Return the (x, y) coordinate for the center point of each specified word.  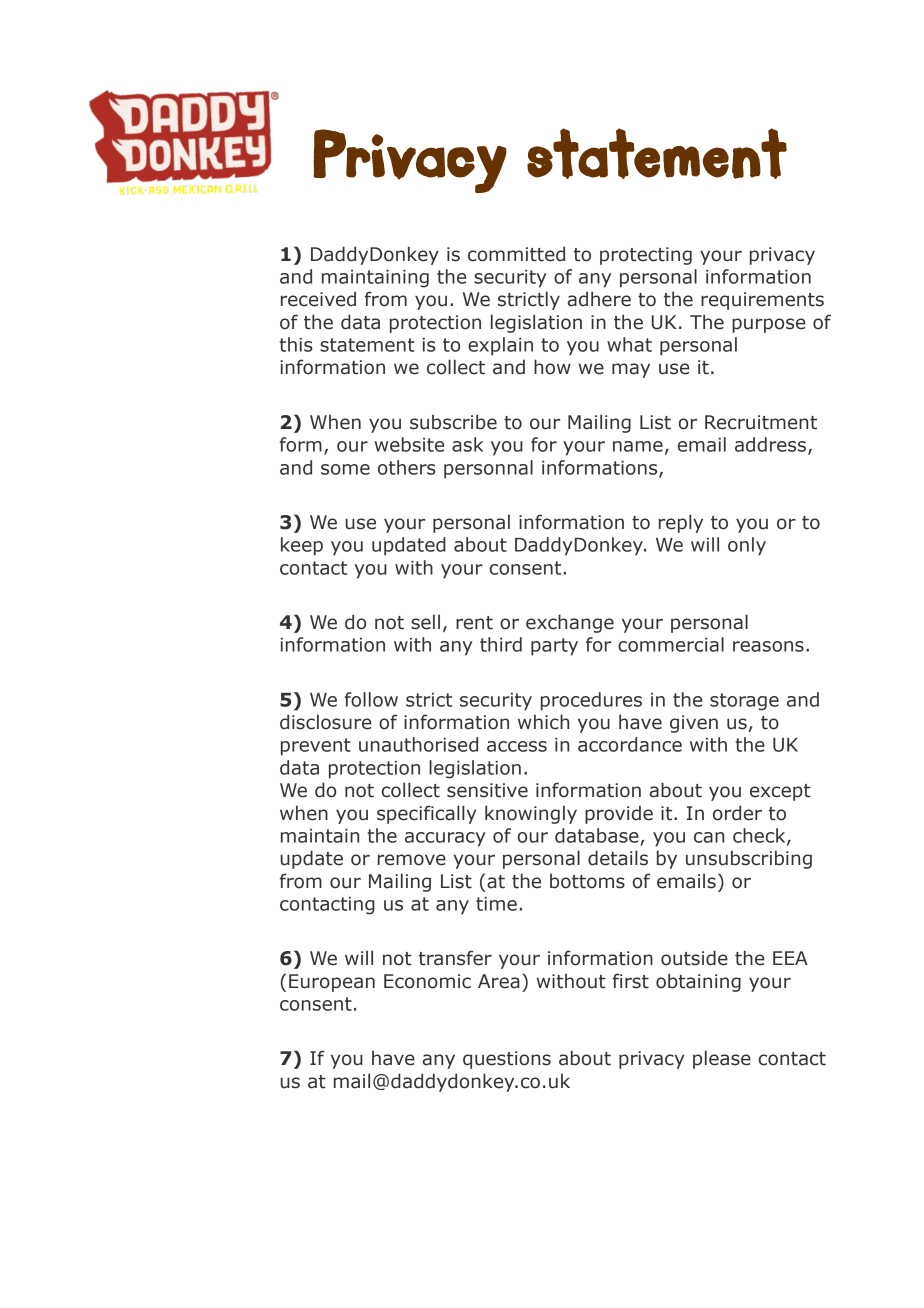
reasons (768, 646)
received (318, 299)
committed (516, 254)
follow (371, 699)
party (554, 647)
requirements (762, 301)
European (332, 983)
